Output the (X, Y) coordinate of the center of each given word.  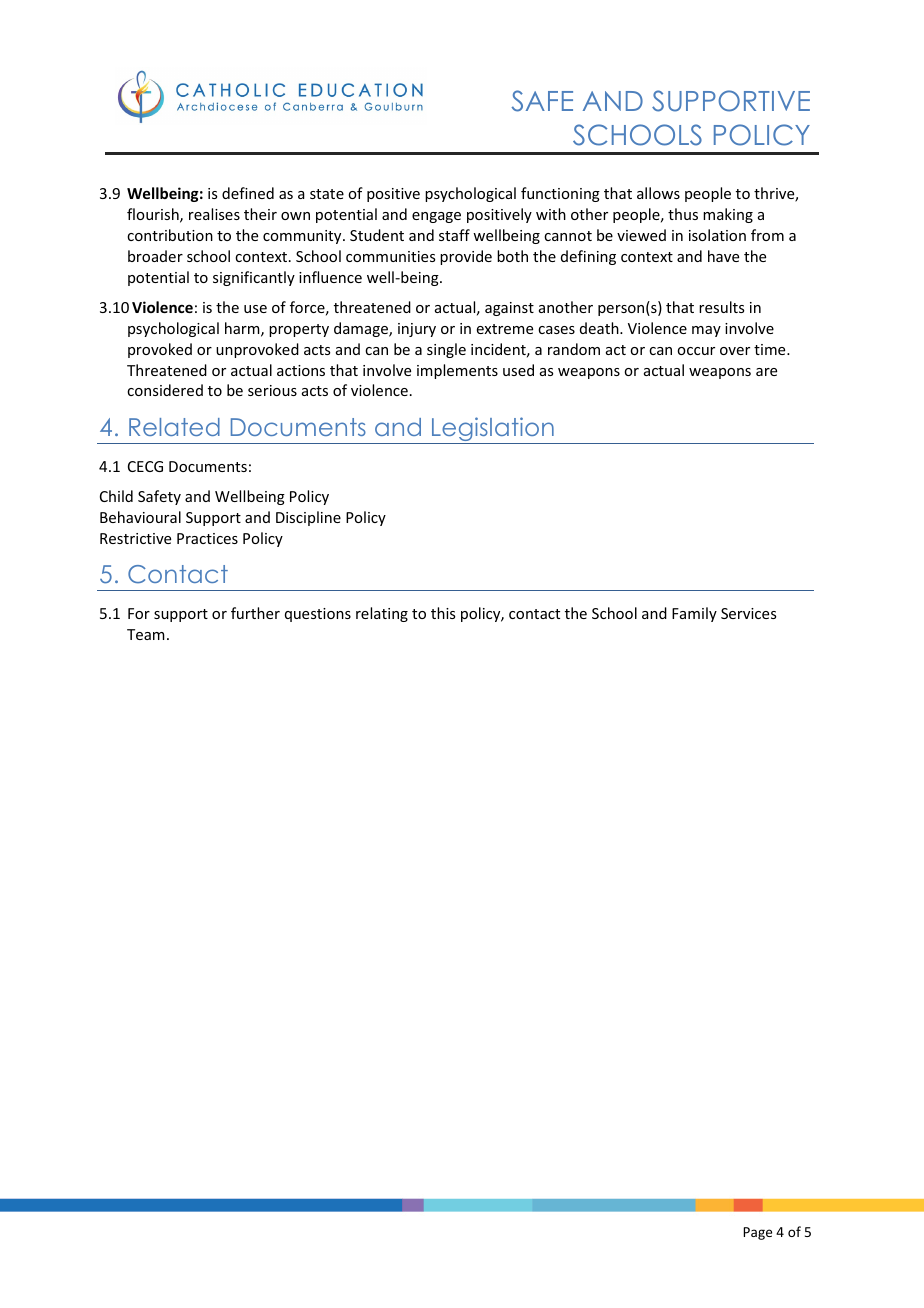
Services (748, 613)
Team (146, 634)
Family (694, 614)
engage (436, 217)
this (443, 613)
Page (757, 1233)
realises (214, 214)
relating (382, 614)
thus (683, 214)
